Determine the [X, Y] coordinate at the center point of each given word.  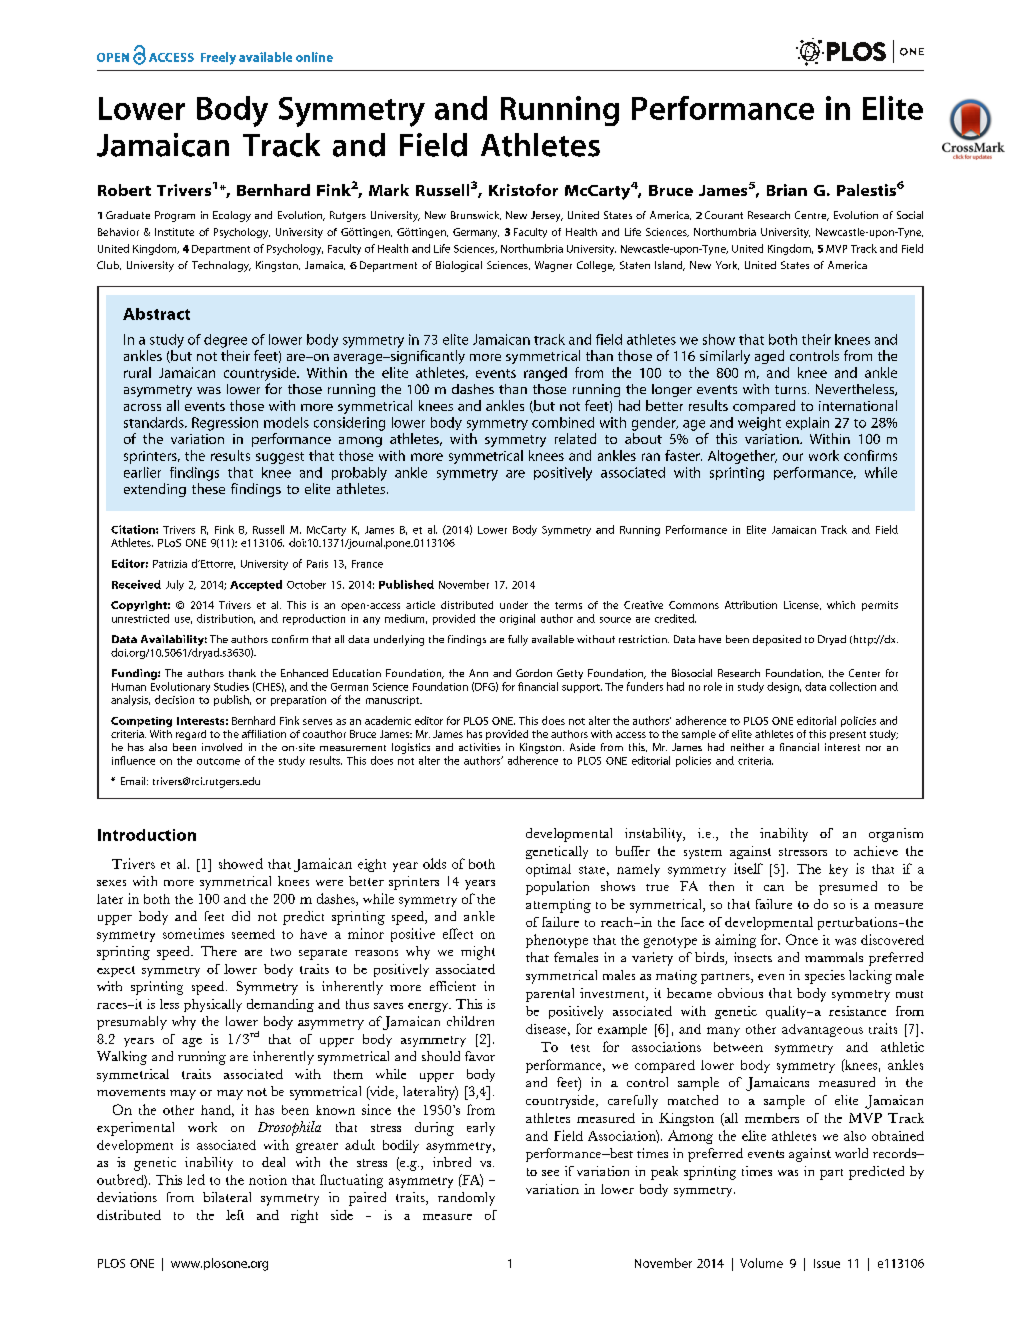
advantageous [822, 1030]
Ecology [232, 216]
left [235, 1215]
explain [807, 423]
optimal [548, 870]
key [838, 870]
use [183, 620]
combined [563, 422]
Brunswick [476, 215]
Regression [225, 424]
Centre [812, 216]
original [517, 619]
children [470, 1021]
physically [213, 1005]
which [841, 605]
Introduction [147, 835]
